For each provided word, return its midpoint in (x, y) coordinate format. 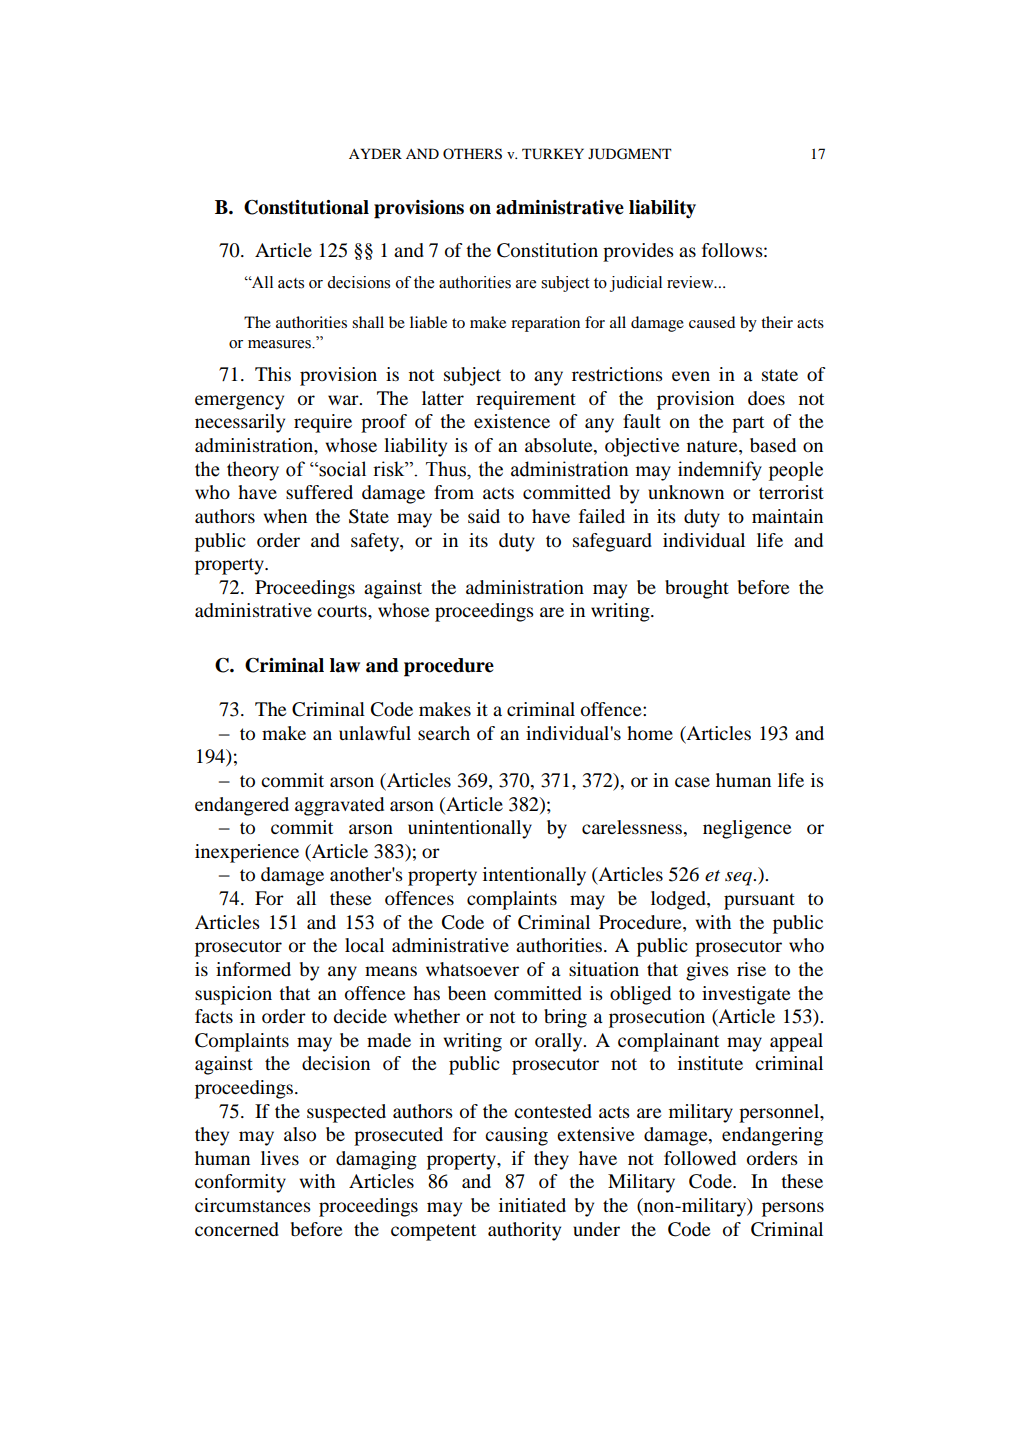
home (650, 733)
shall (368, 322)
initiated (532, 1205)
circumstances (253, 1205)
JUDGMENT (630, 154)
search (444, 733)
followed (700, 1158)
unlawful (375, 733)
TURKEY (553, 154)
